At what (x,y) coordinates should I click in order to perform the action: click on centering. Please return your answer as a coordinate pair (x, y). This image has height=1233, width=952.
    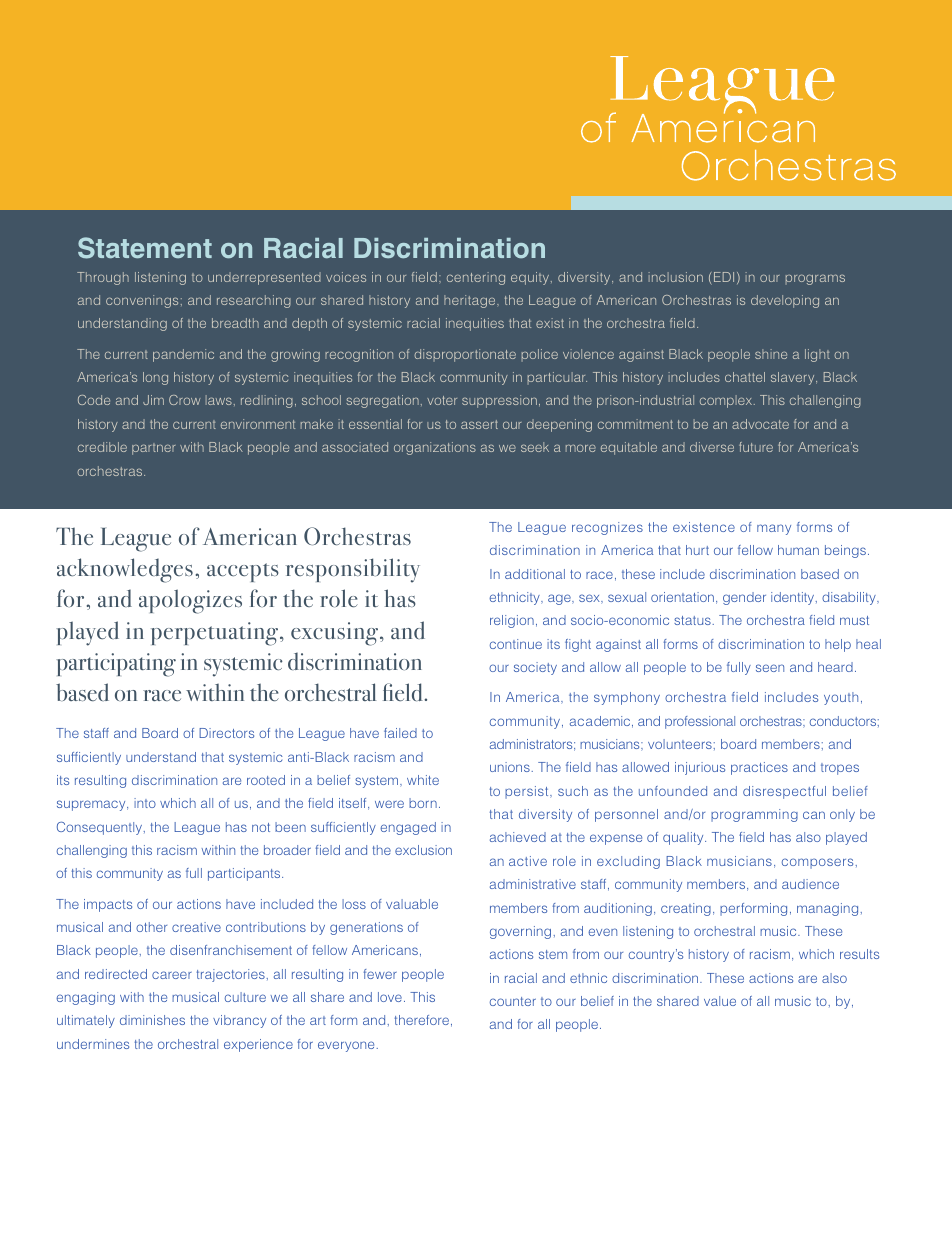
    Looking at the image, I should click on (476, 278).
